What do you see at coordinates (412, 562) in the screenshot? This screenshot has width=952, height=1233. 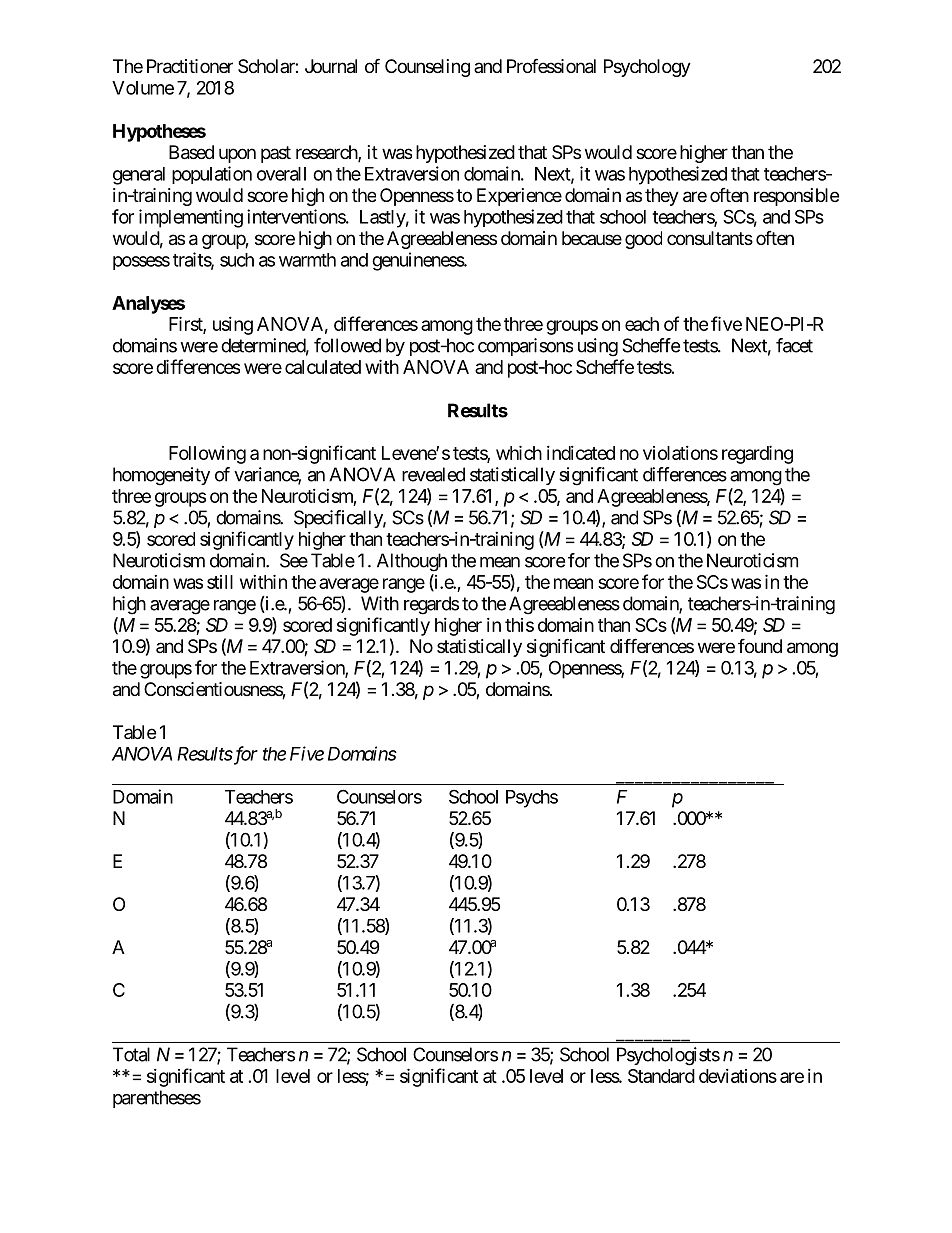 I see `Although` at bounding box center [412, 562].
